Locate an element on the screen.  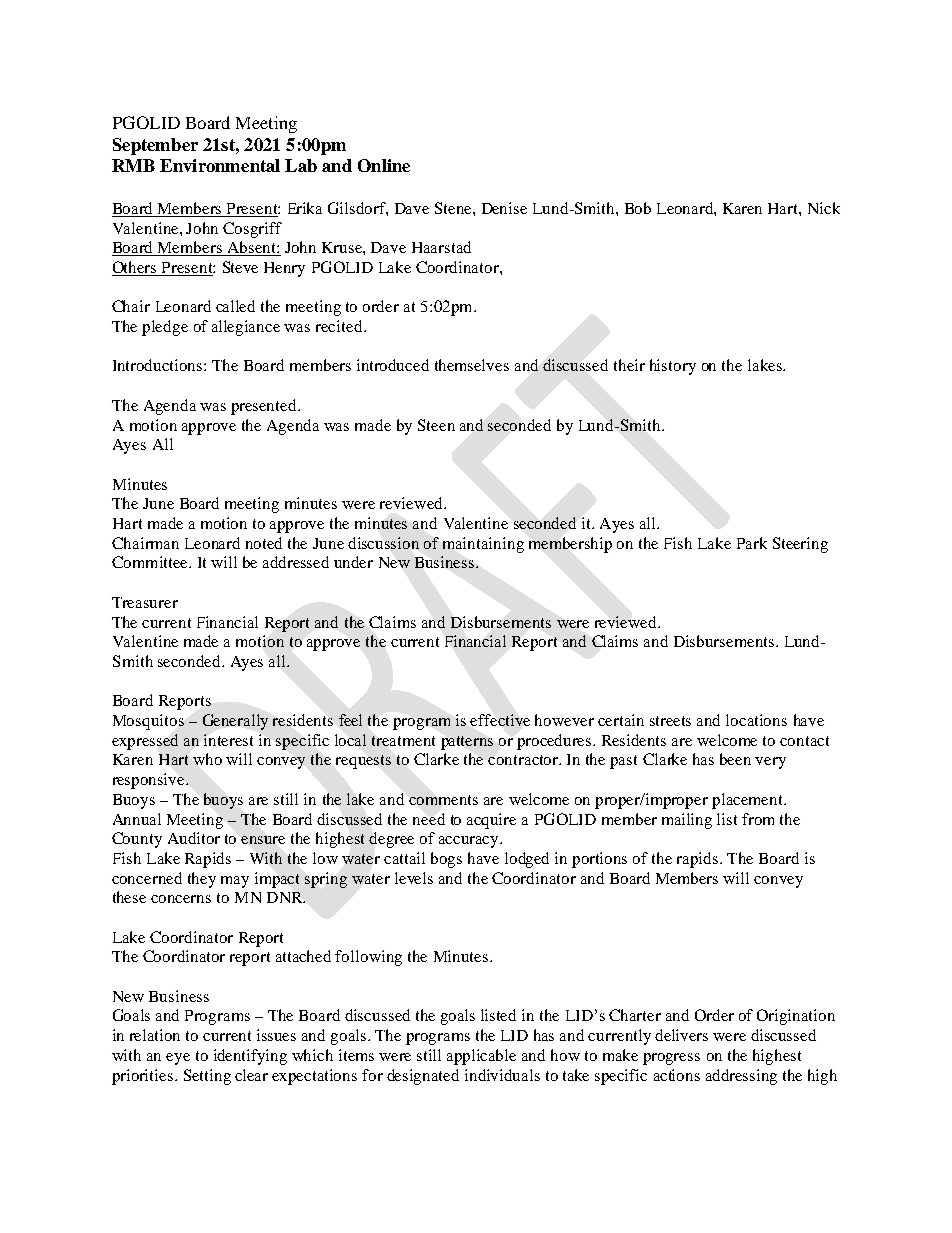
themselves is located at coordinates (472, 365).
